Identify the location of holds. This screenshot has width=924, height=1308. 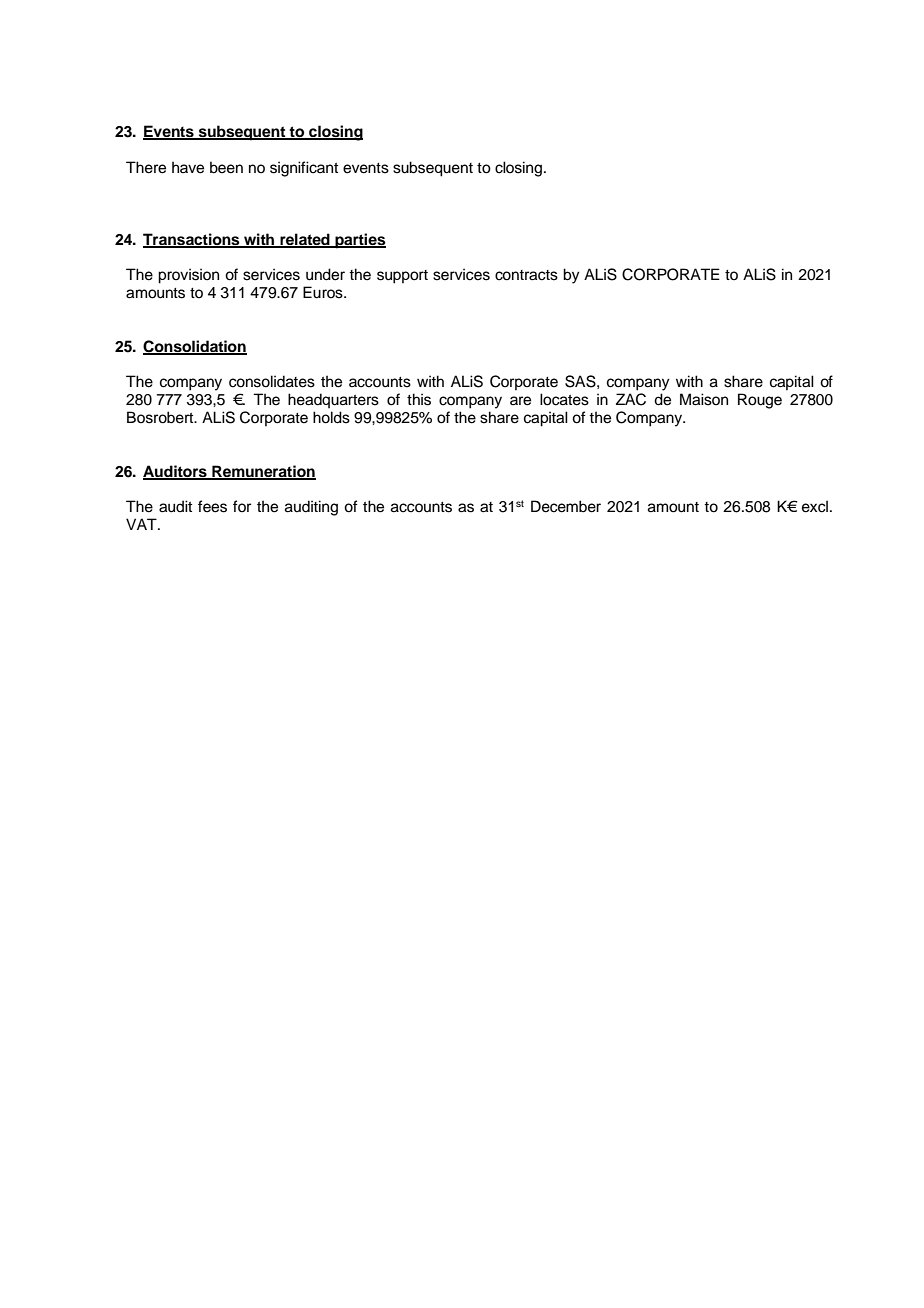
(331, 417).
